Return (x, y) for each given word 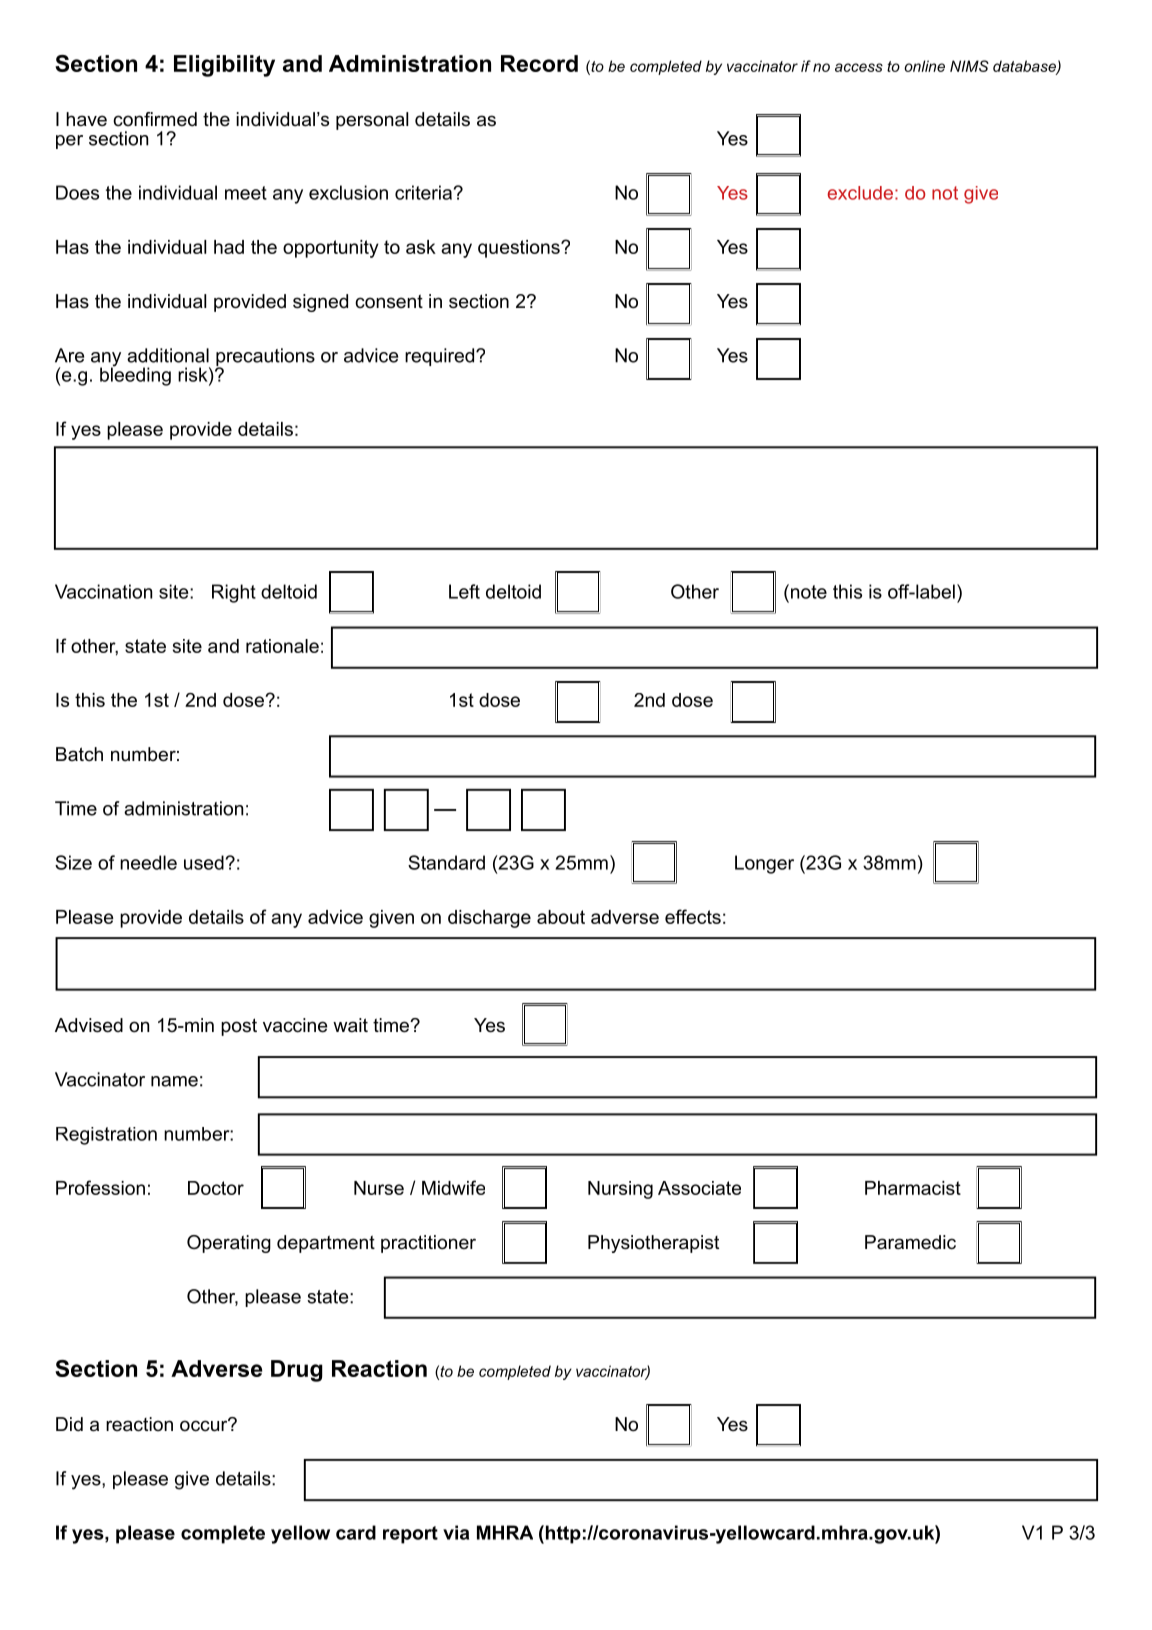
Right (234, 593)
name (174, 1081)
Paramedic (910, 1242)
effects (693, 916)
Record (539, 63)
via (456, 1532)
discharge (489, 919)
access (859, 67)
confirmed (155, 119)
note (807, 591)
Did (69, 1424)
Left (464, 591)
